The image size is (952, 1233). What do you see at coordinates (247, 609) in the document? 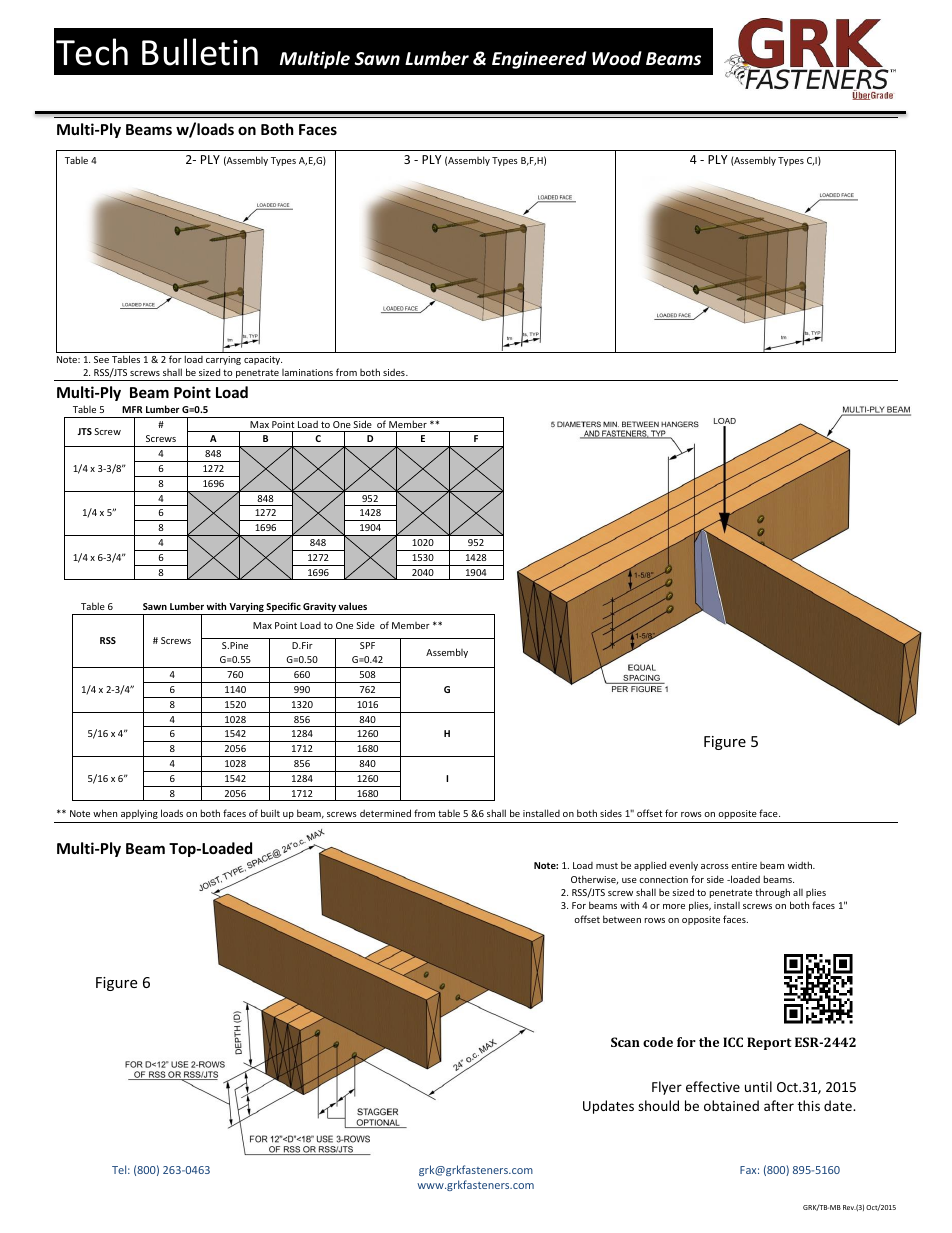
I see `Varying` at bounding box center [247, 609].
